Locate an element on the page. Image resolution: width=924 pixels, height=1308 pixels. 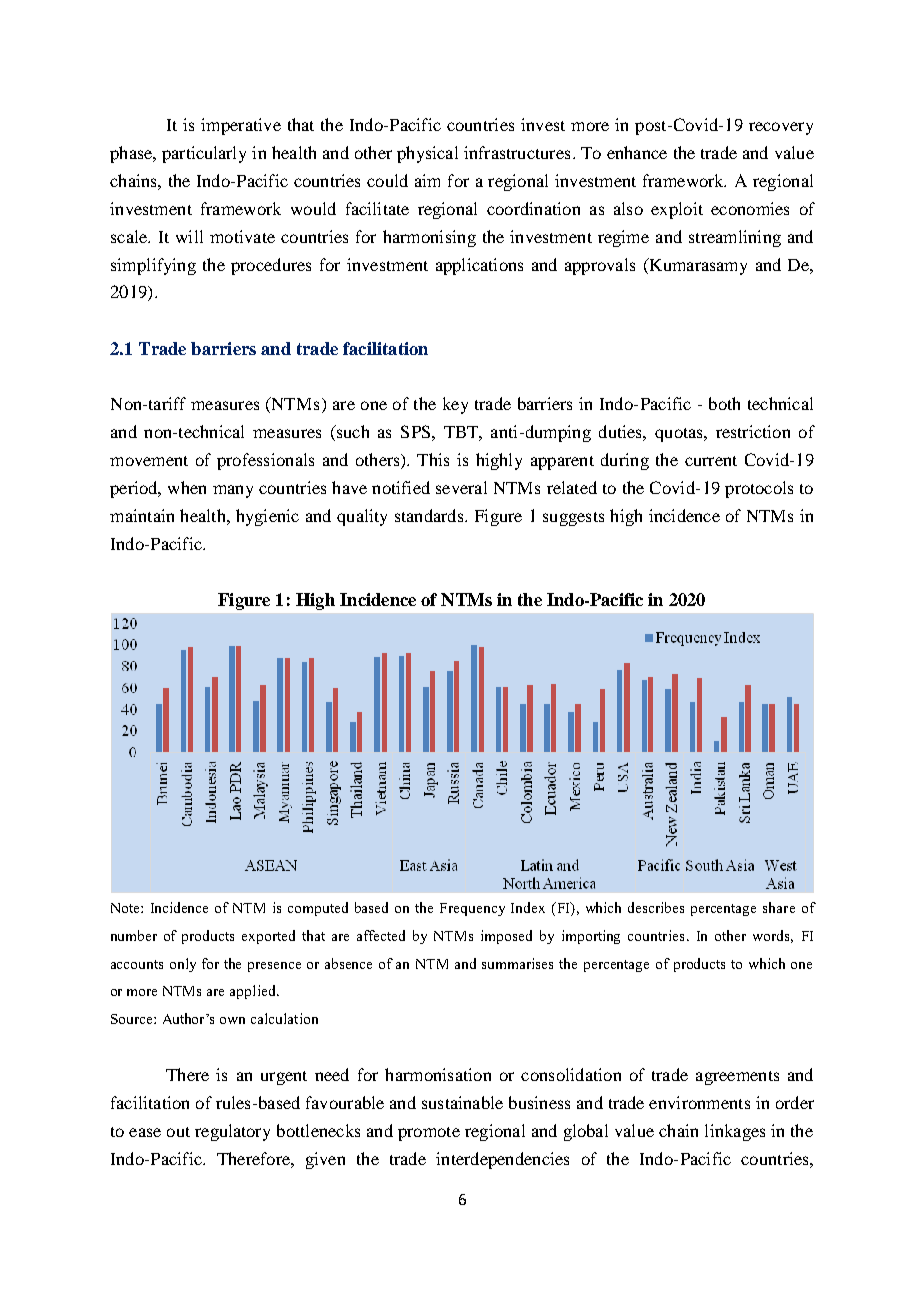
Note is located at coordinates (126, 908).
